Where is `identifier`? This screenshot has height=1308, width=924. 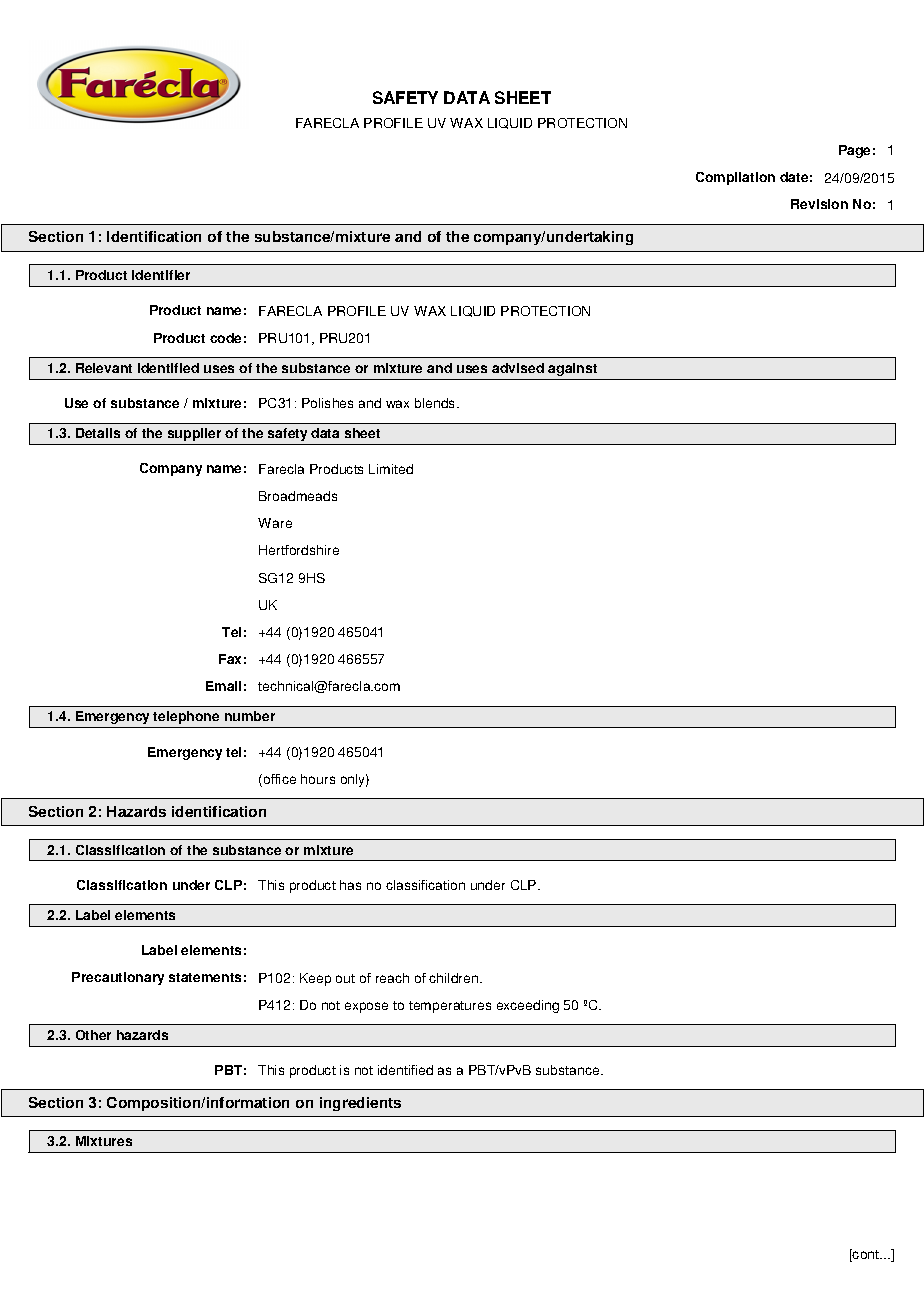 identifier is located at coordinates (161, 275).
